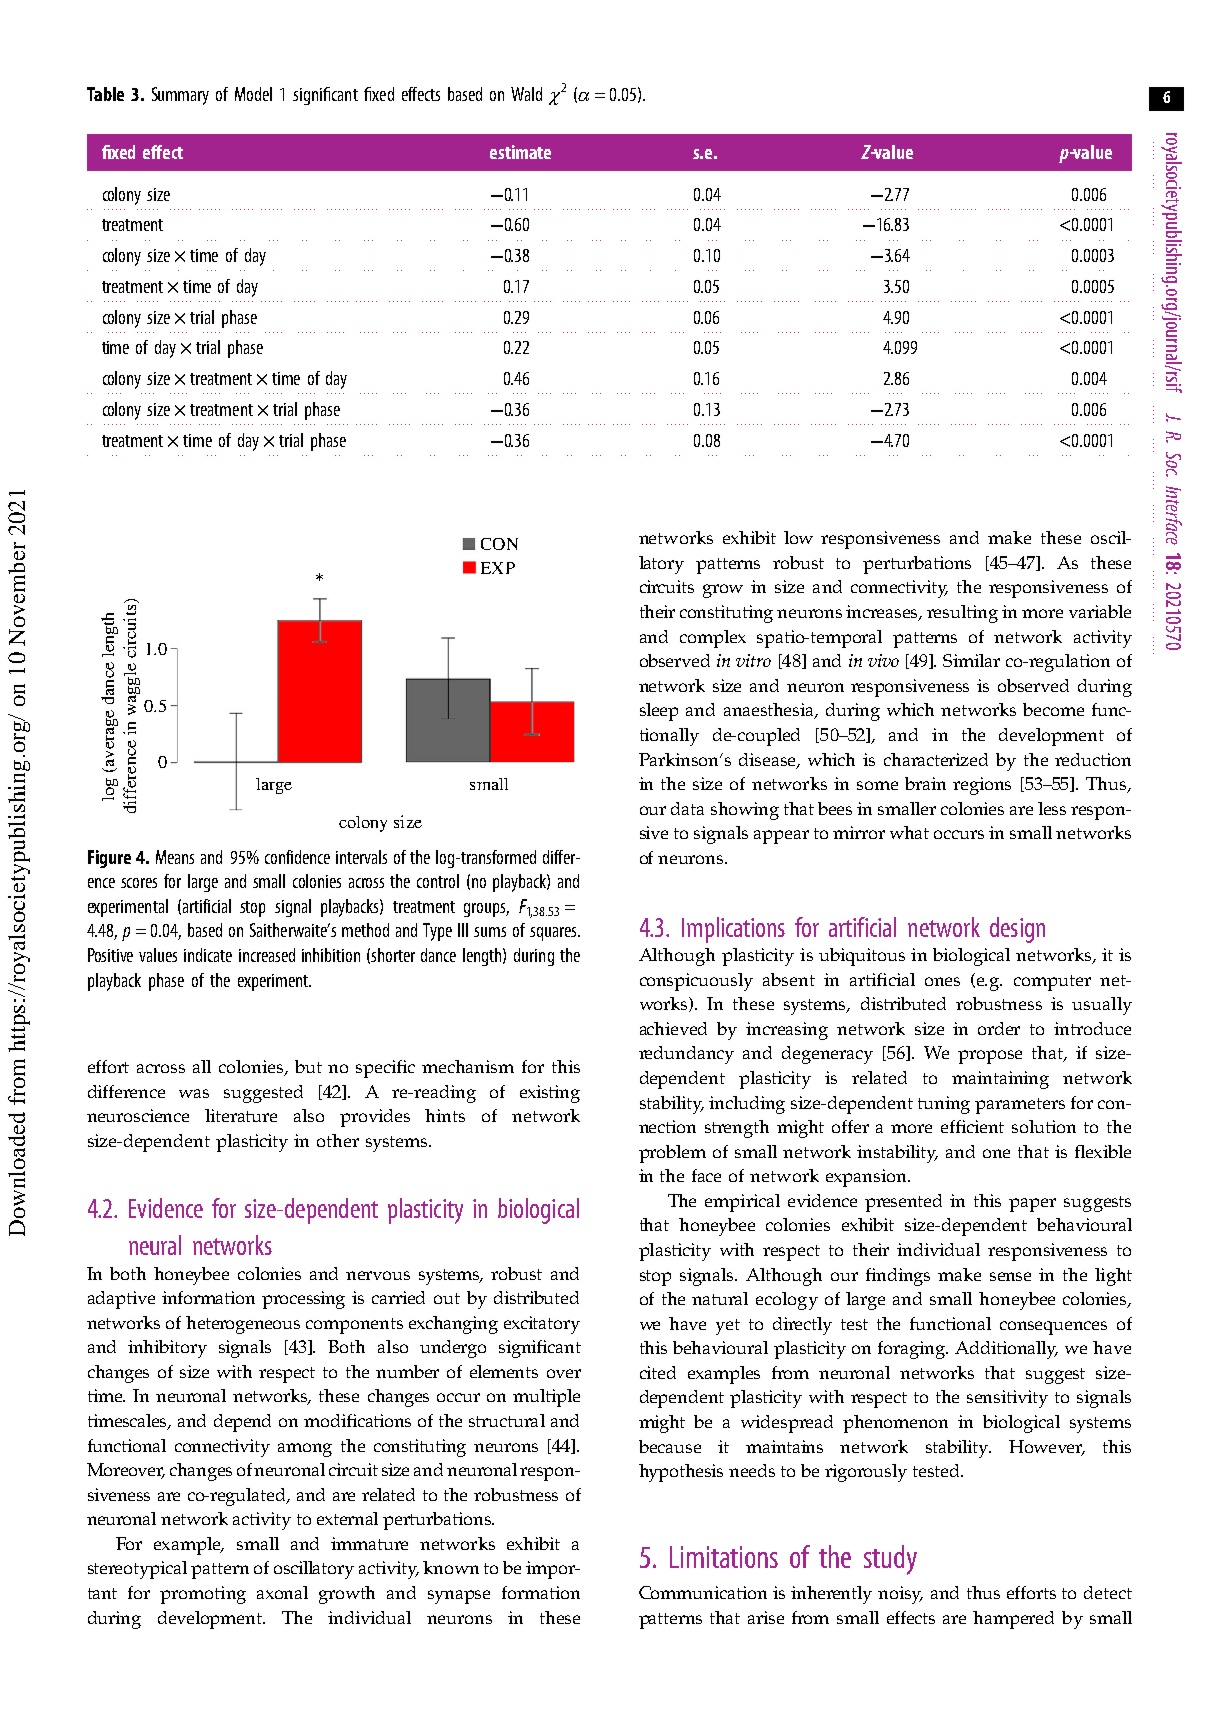 The height and width of the screenshot is (1724, 1219). Describe the element at coordinates (175, 857) in the screenshot. I see `Means` at that location.
